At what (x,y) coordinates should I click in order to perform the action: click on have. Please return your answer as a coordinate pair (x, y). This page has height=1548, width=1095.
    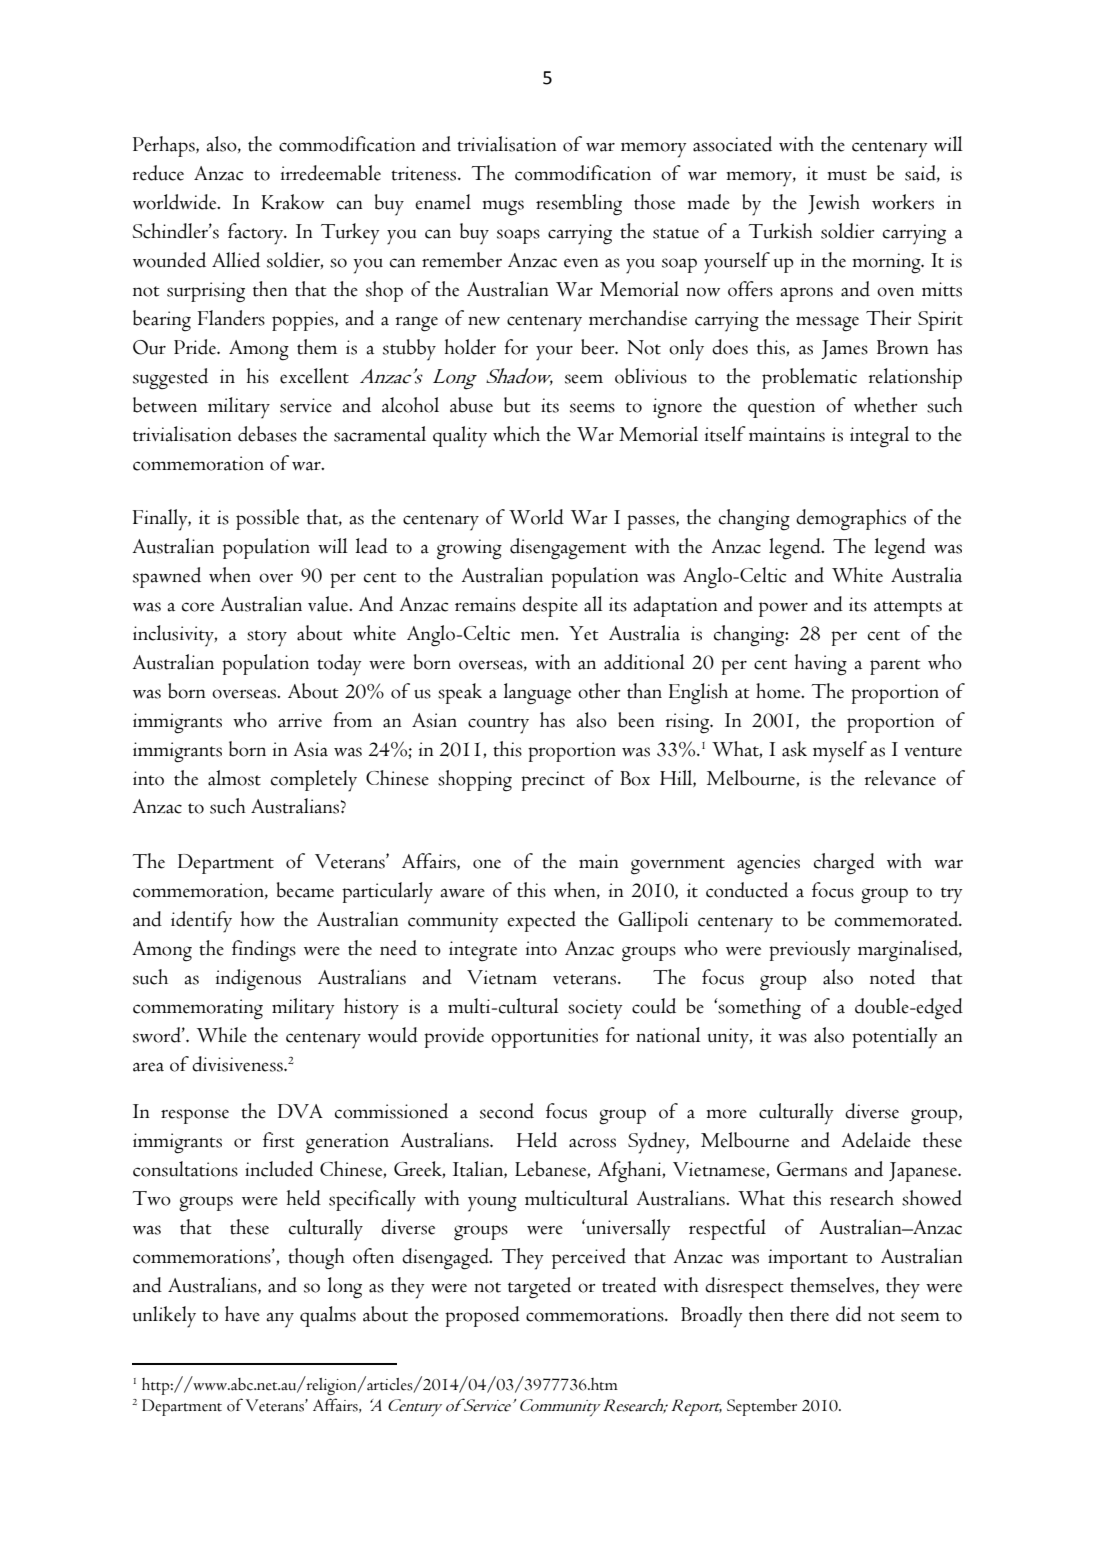
    Looking at the image, I should click on (242, 1314).
